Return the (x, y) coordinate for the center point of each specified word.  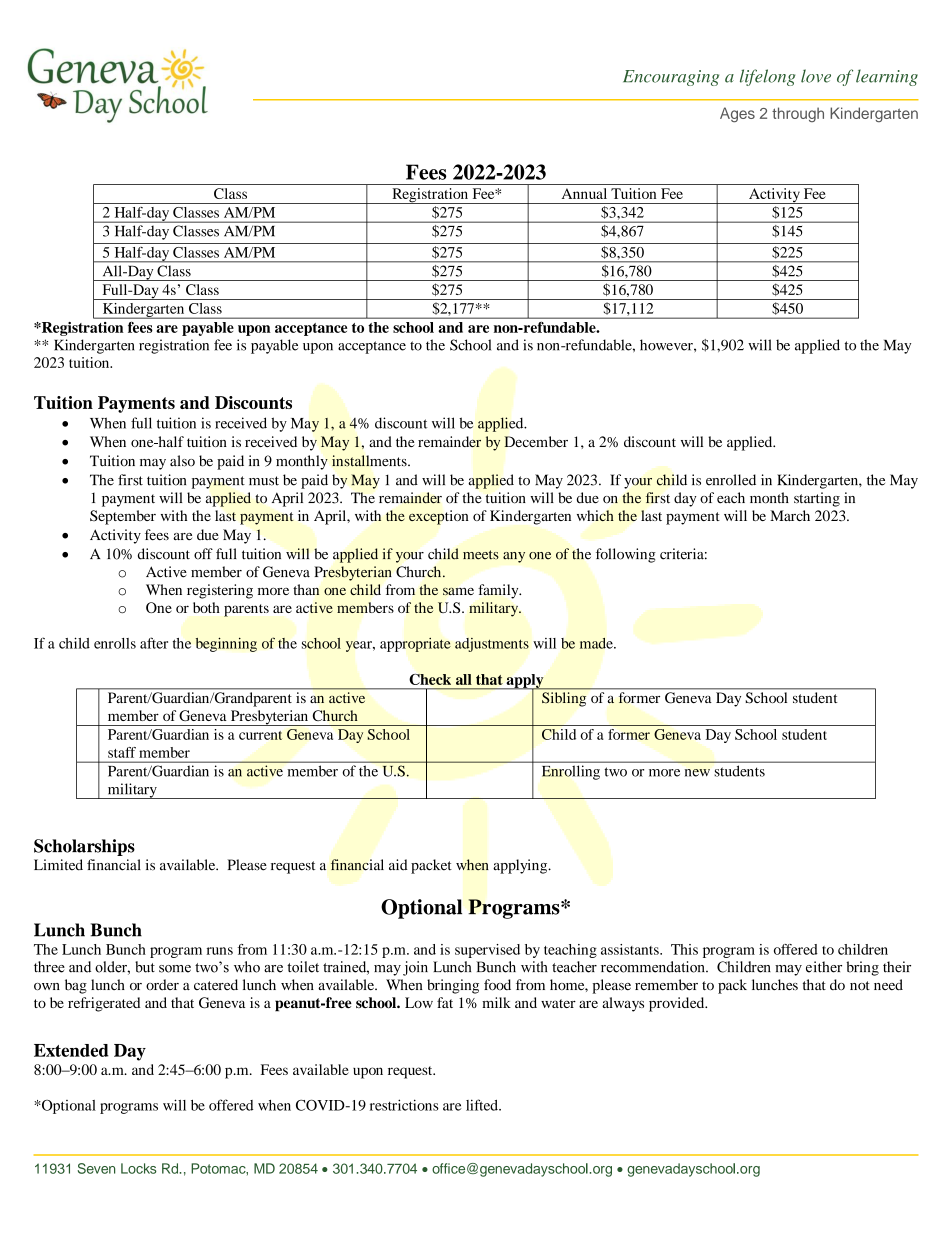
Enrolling (571, 772)
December (536, 441)
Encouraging (671, 78)
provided (678, 1004)
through (798, 114)
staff (122, 752)
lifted (483, 1105)
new (697, 773)
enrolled (731, 480)
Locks (139, 1168)
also (182, 461)
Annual (584, 193)
